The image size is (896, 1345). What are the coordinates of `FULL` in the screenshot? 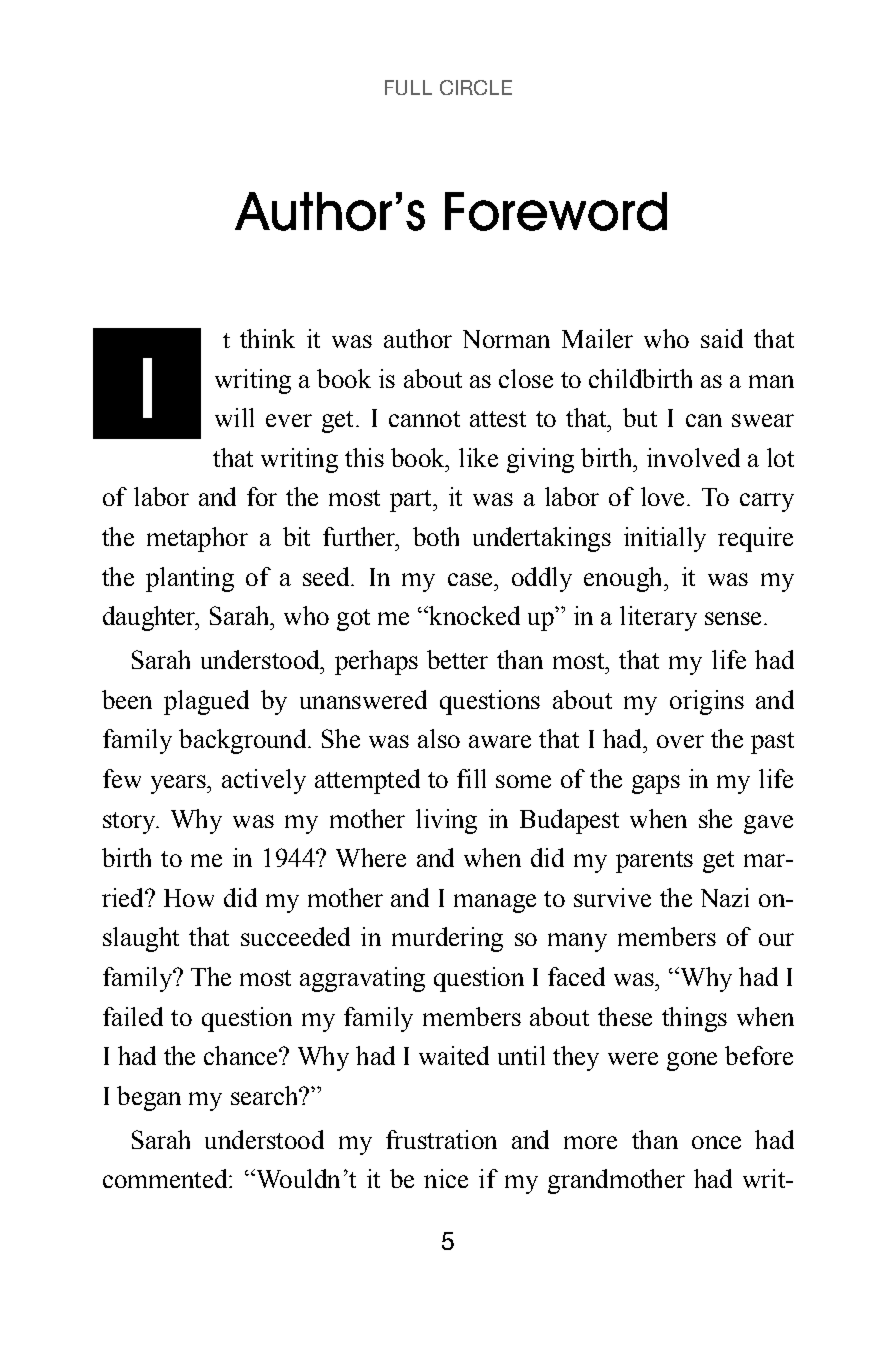 It's located at (408, 87).
